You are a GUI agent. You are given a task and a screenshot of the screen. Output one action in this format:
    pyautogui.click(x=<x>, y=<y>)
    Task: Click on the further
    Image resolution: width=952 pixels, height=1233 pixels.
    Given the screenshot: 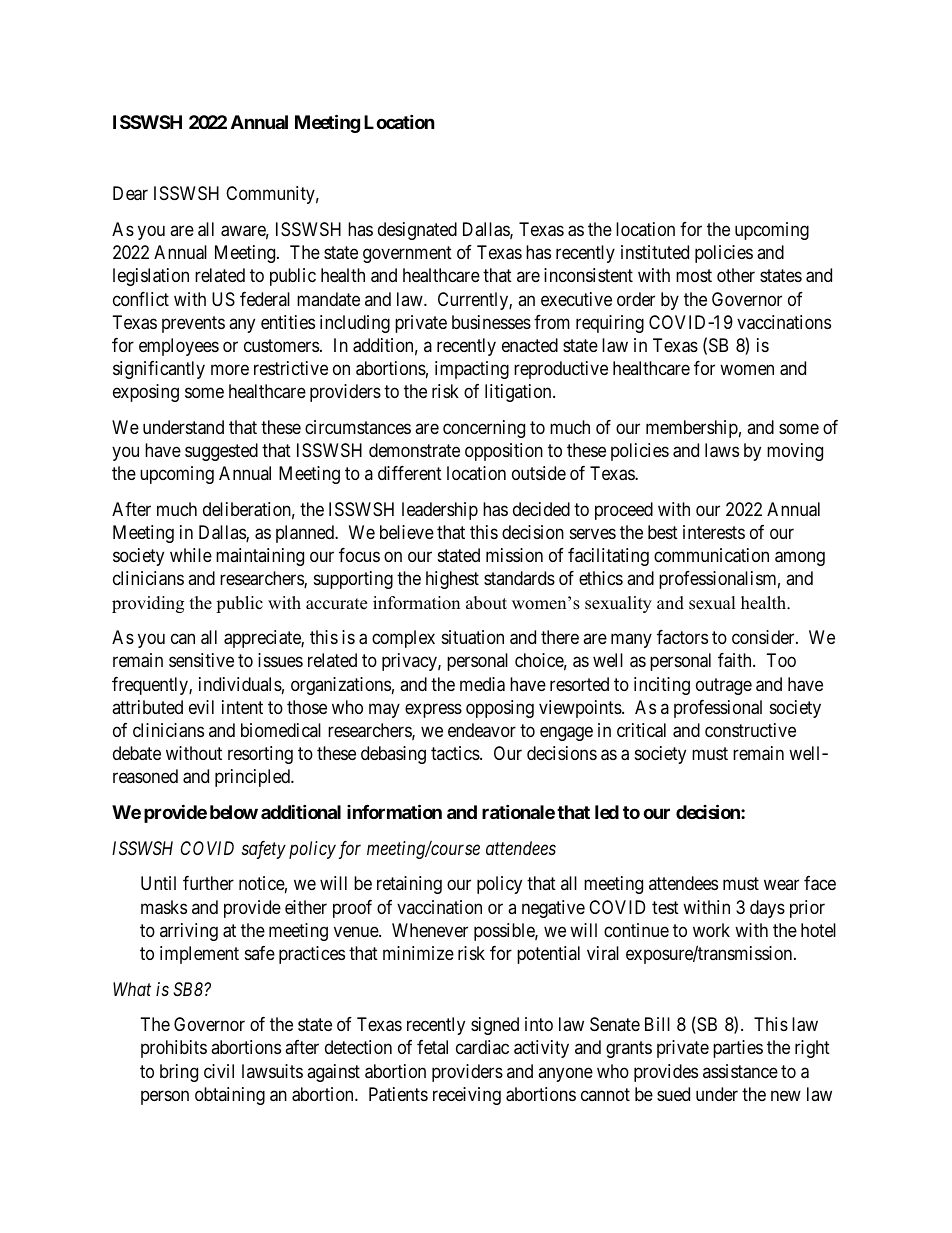 What is the action you would take?
    pyautogui.click(x=208, y=883)
